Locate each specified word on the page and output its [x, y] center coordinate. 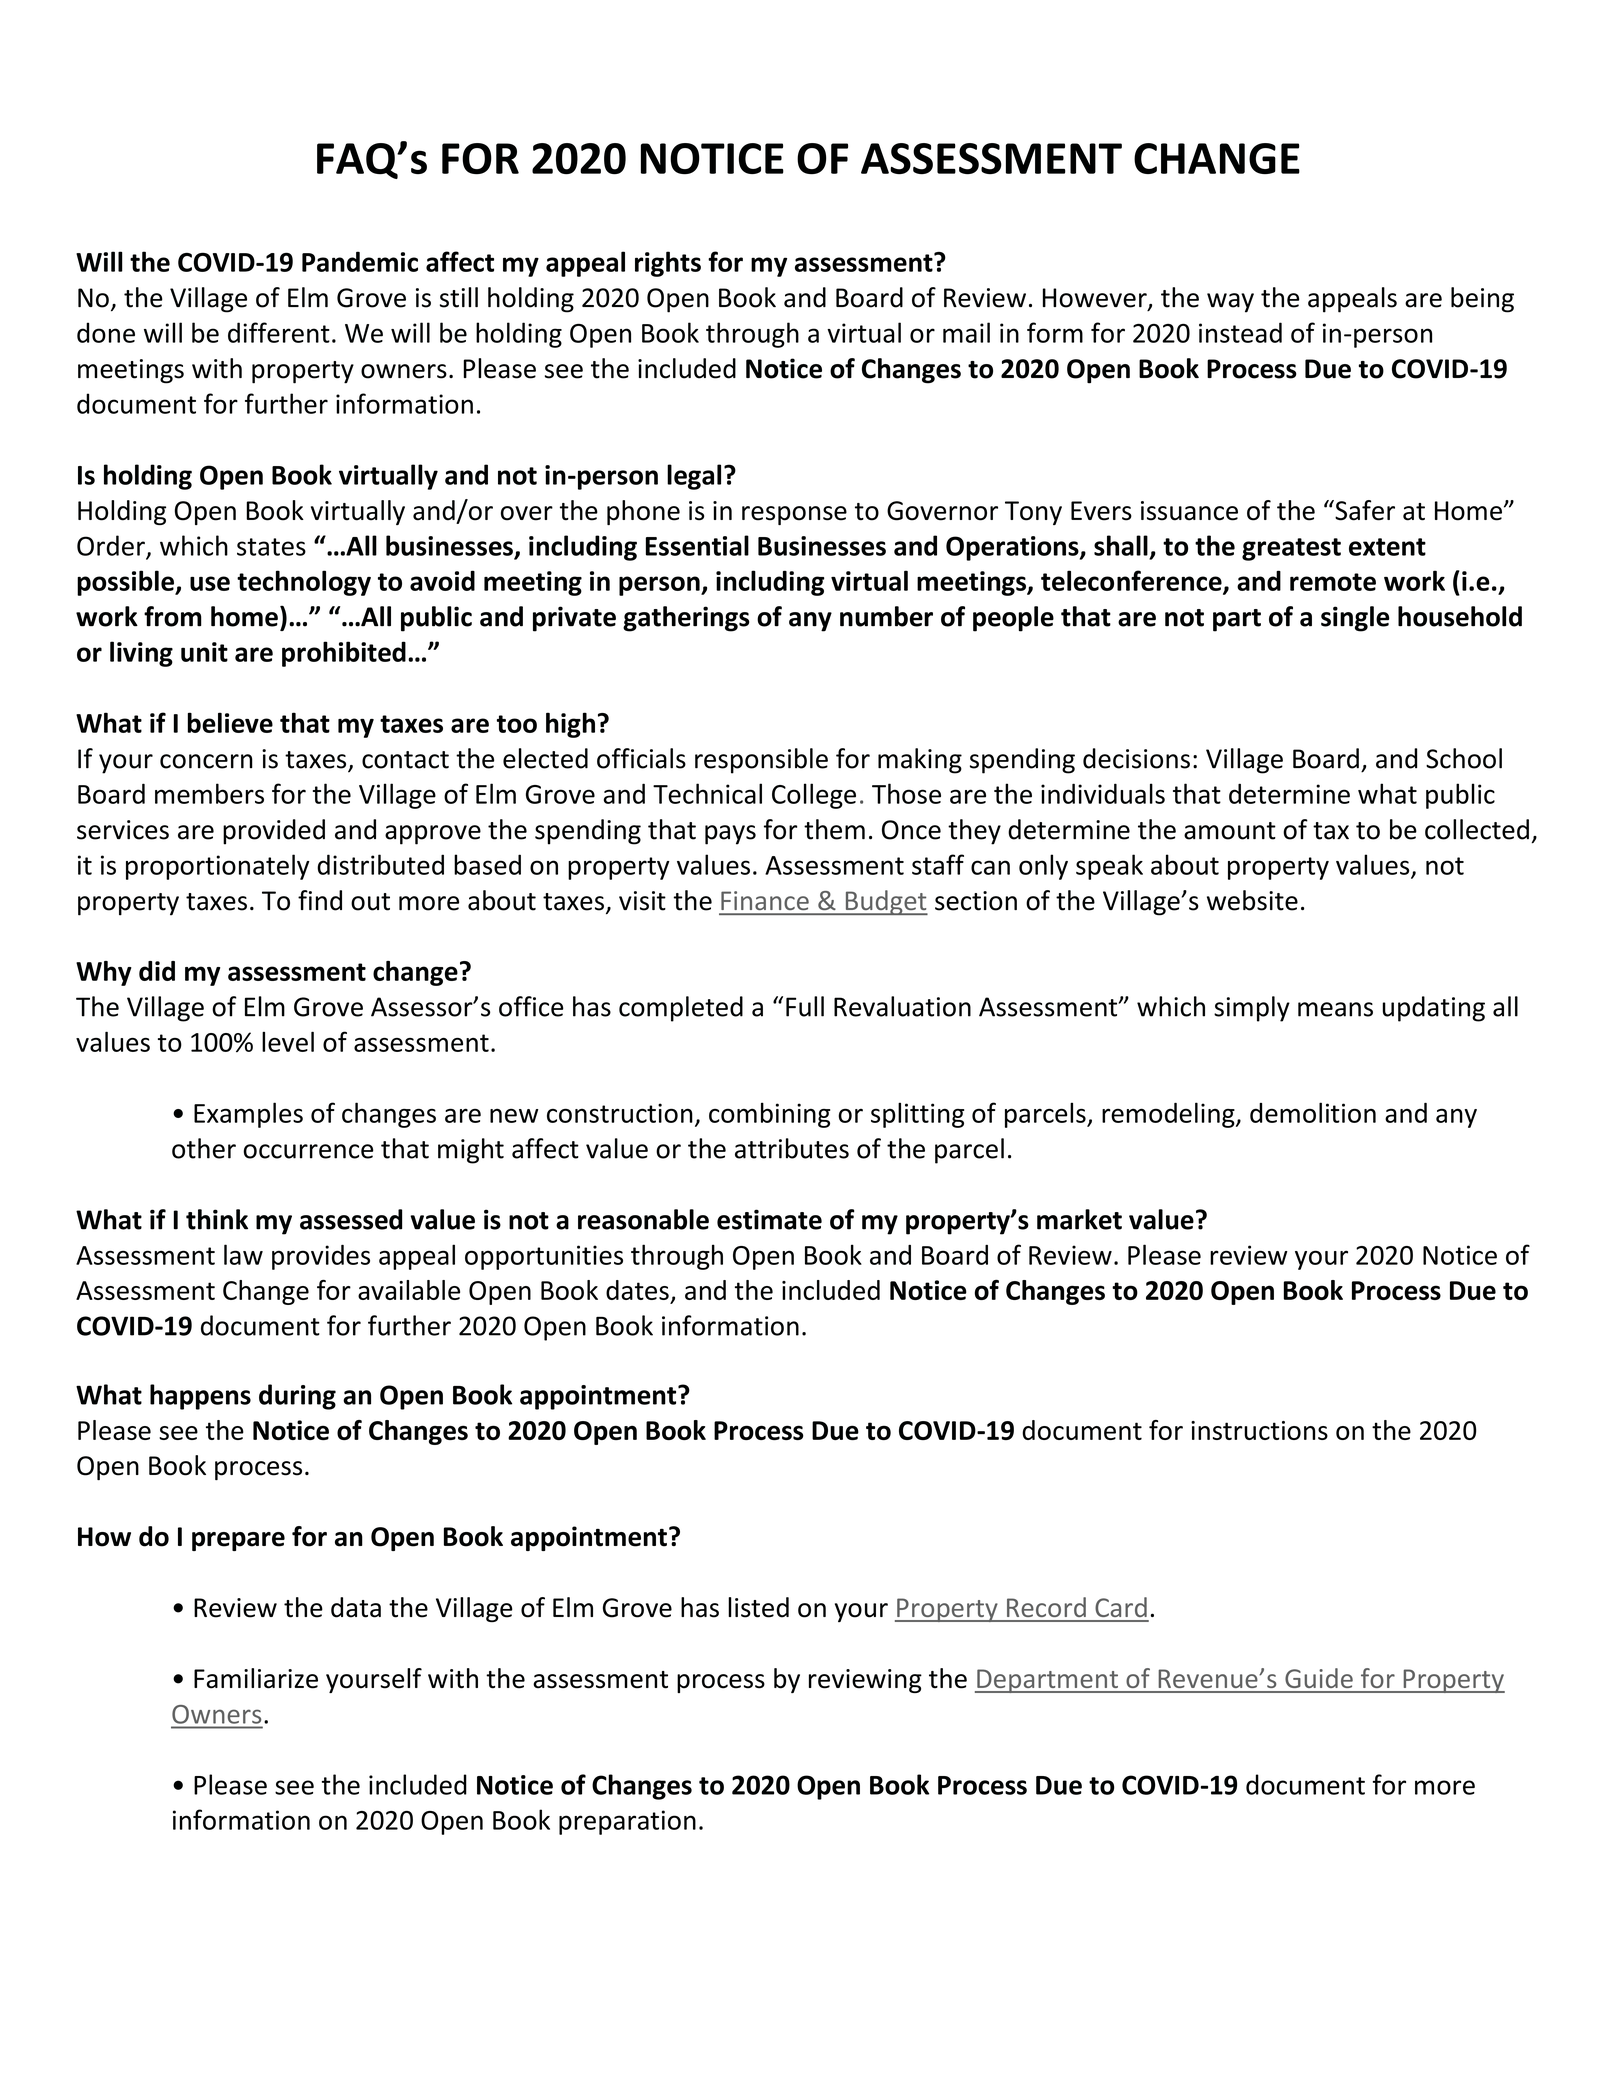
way [1230, 303]
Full [805, 1006]
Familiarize [256, 1678]
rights [668, 264]
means [1335, 1009]
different [279, 332]
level [288, 1041]
